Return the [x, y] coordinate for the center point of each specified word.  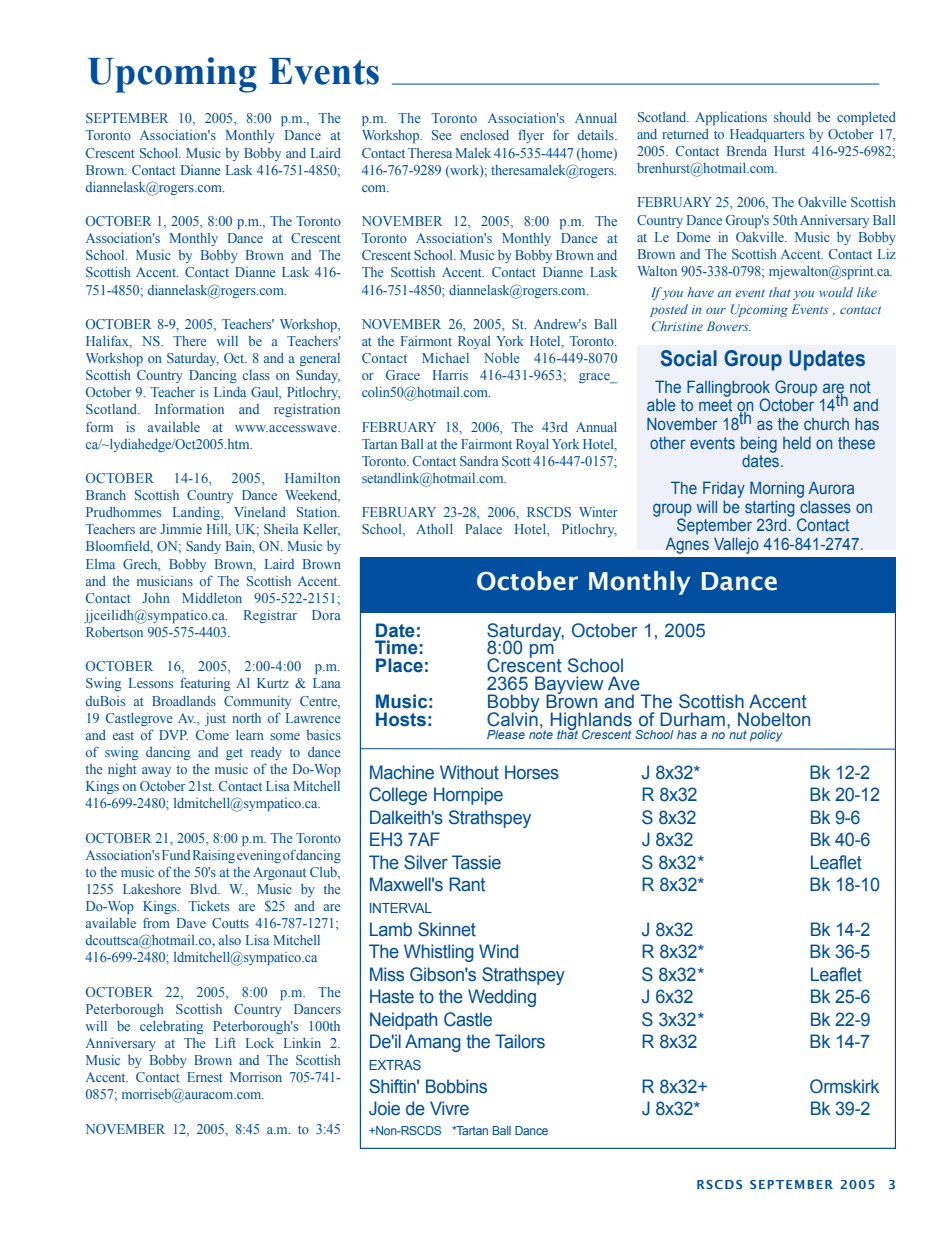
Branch [106, 495]
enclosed [484, 135]
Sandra [479, 461]
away [156, 772]
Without [469, 772]
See [442, 135]
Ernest [205, 1077]
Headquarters [767, 135]
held [797, 443]
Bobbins [456, 1086]
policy [766, 736]
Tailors [520, 1041]
